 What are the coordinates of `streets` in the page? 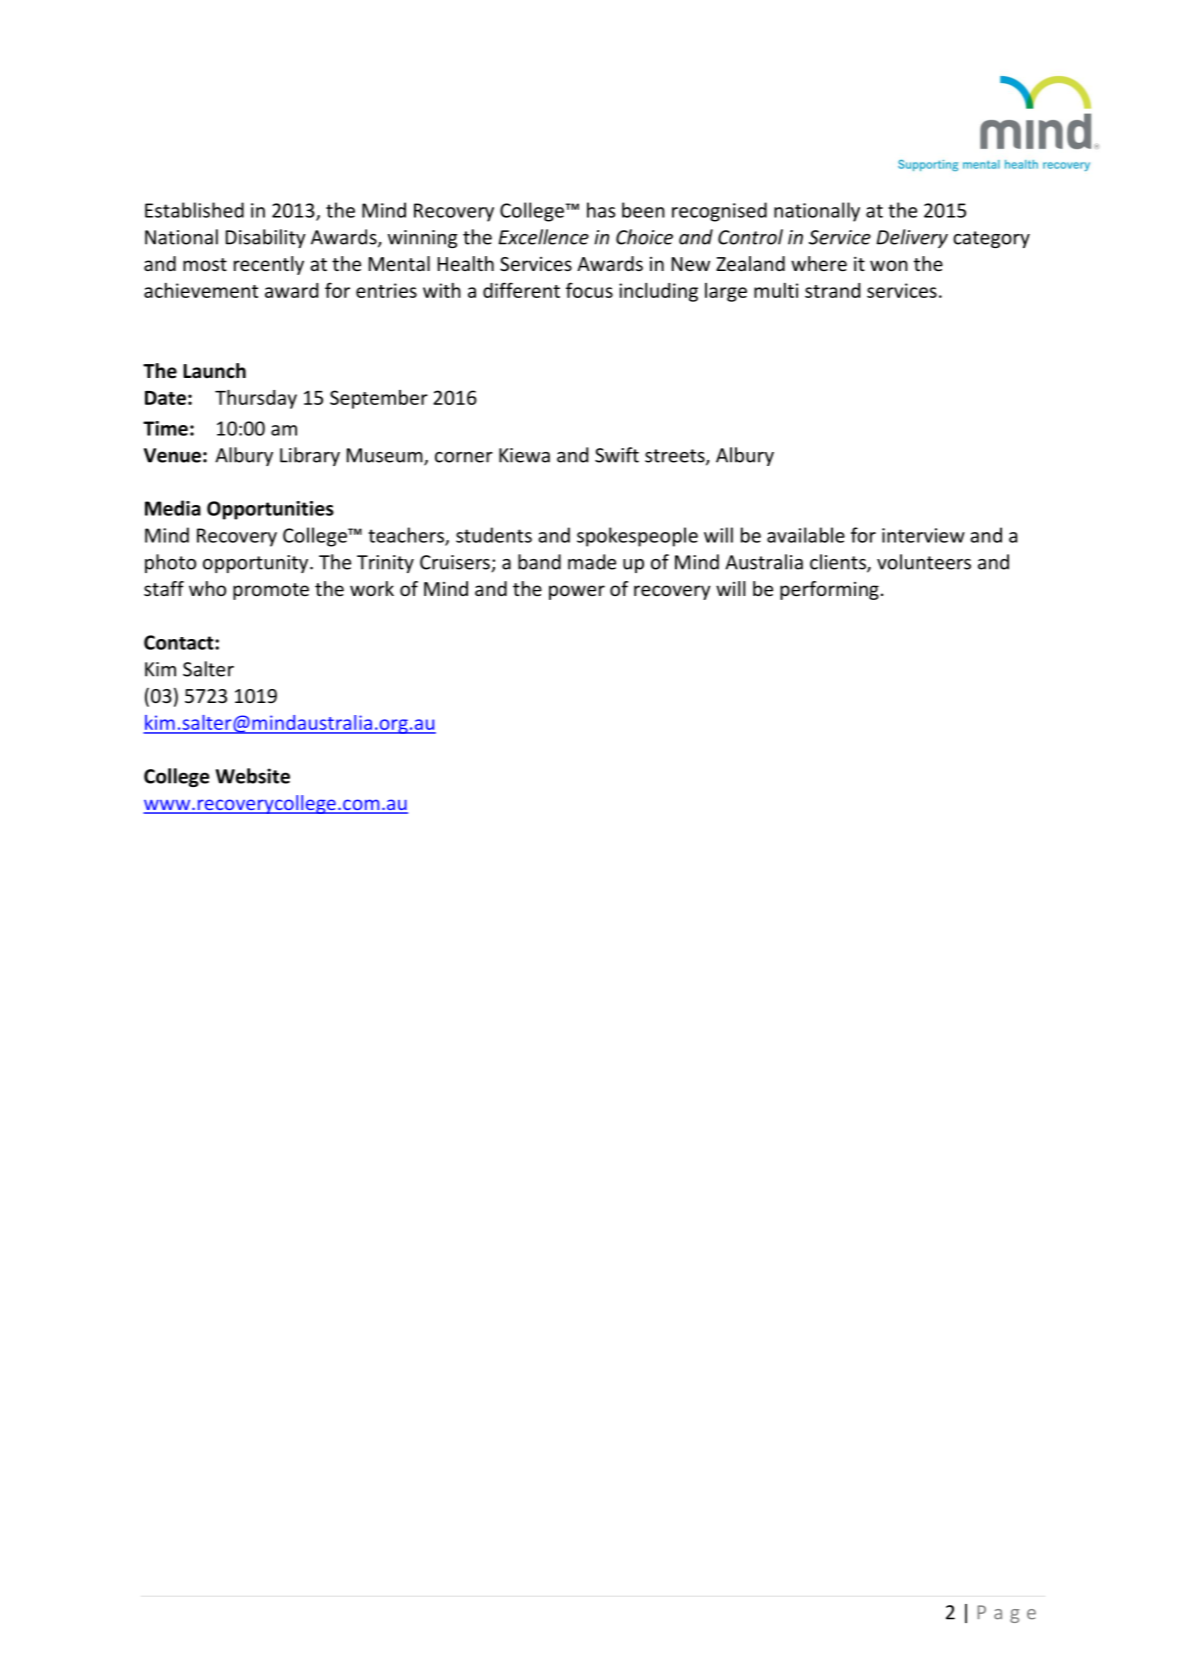 It's located at (676, 457).
